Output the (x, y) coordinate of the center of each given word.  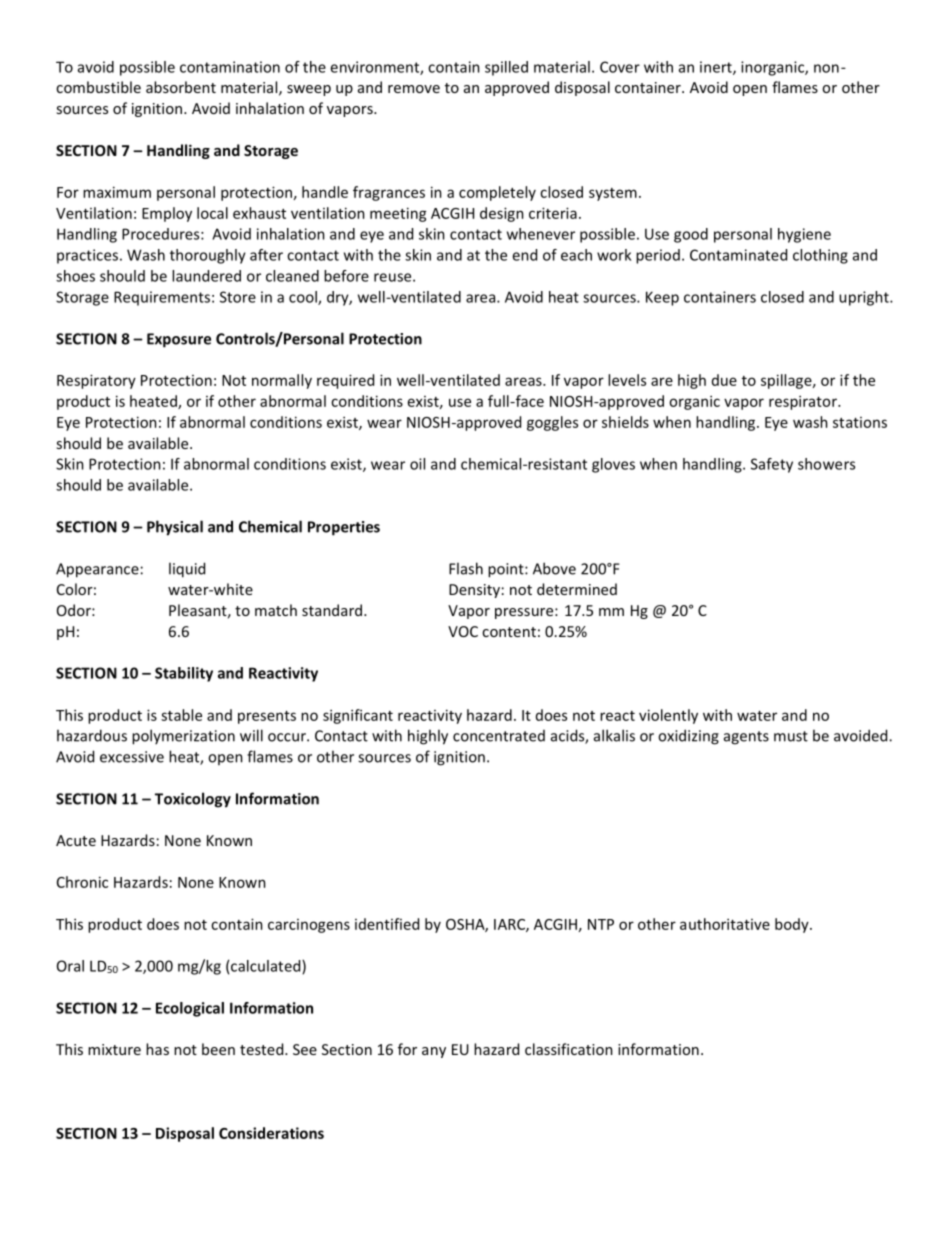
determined (577, 589)
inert (717, 68)
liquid (187, 570)
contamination (230, 67)
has (157, 1049)
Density (474, 591)
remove (414, 89)
